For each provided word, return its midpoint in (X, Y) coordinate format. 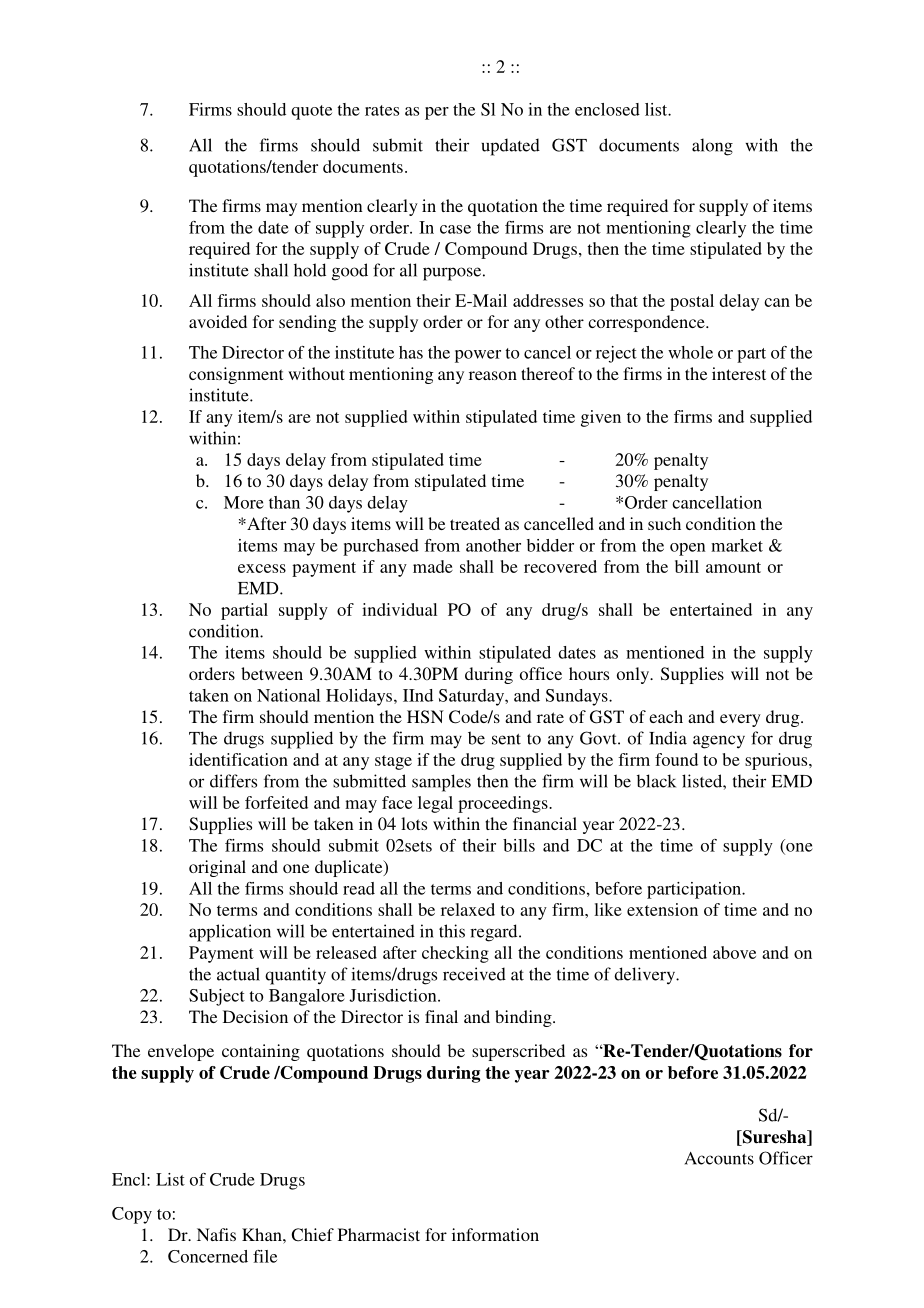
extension (662, 909)
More (244, 502)
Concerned (208, 1256)
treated (475, 523)
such (664, 523)
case (455, 229)
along (712, 147)
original (217, 868)
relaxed (468, 909)
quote (311, 112)
